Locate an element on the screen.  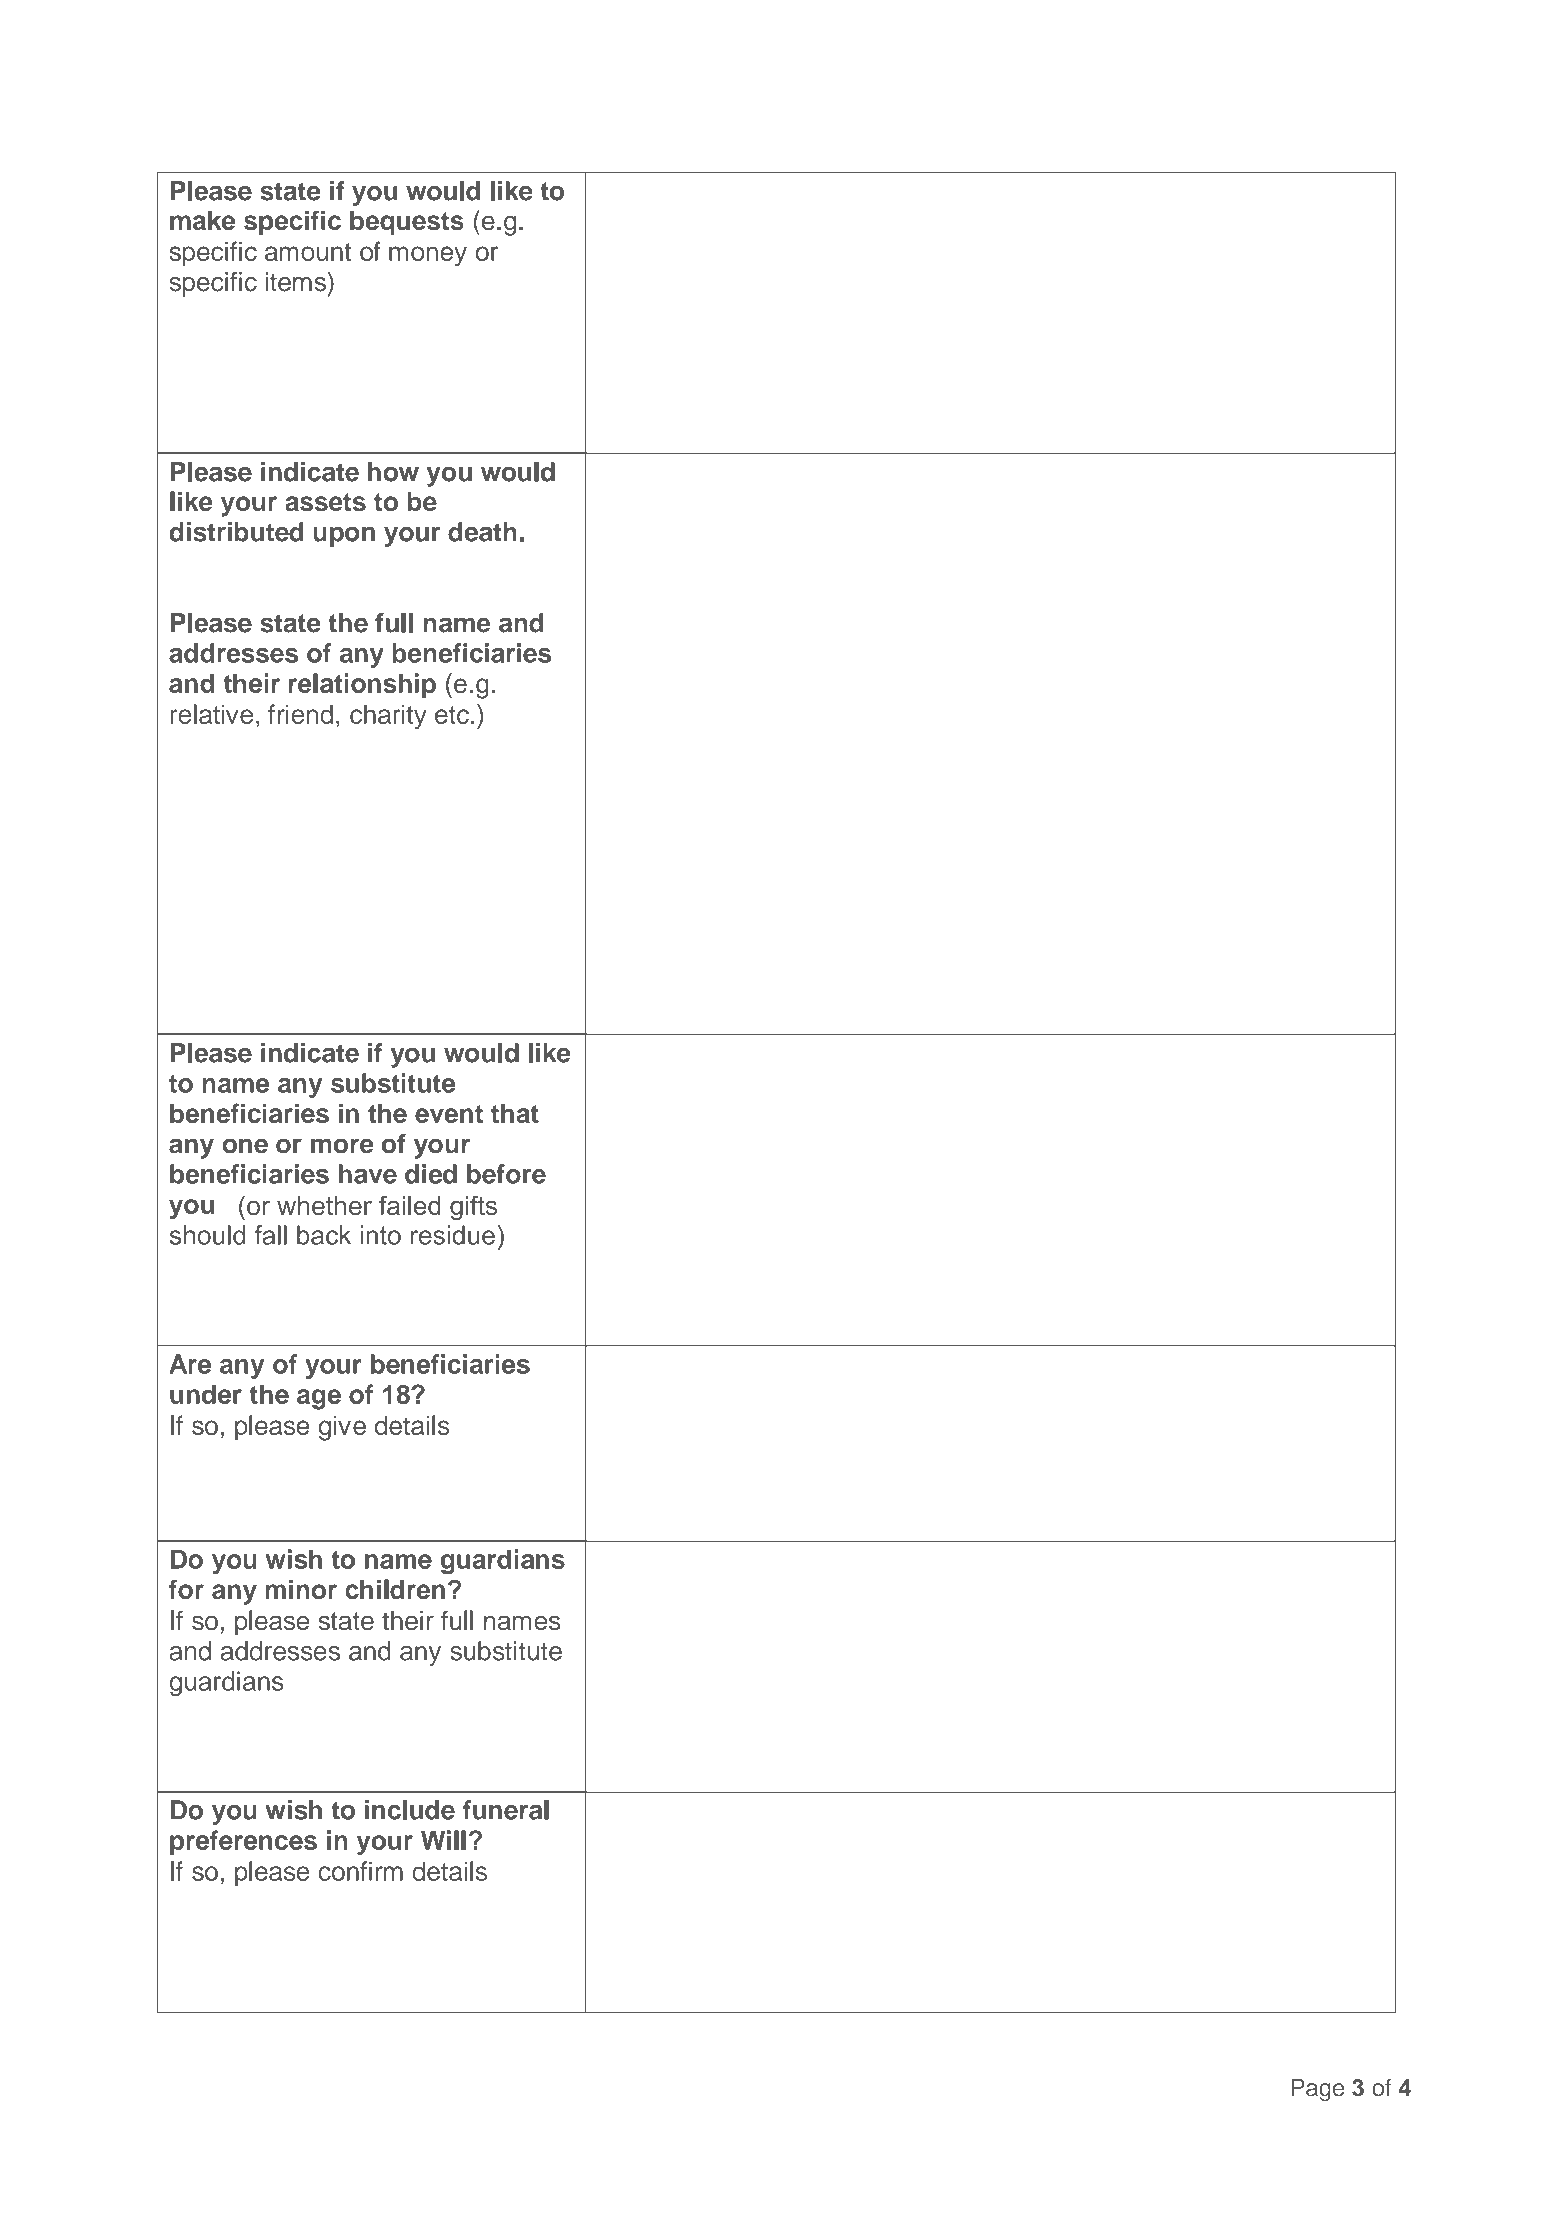
money is located at coordinates (428, 256).
